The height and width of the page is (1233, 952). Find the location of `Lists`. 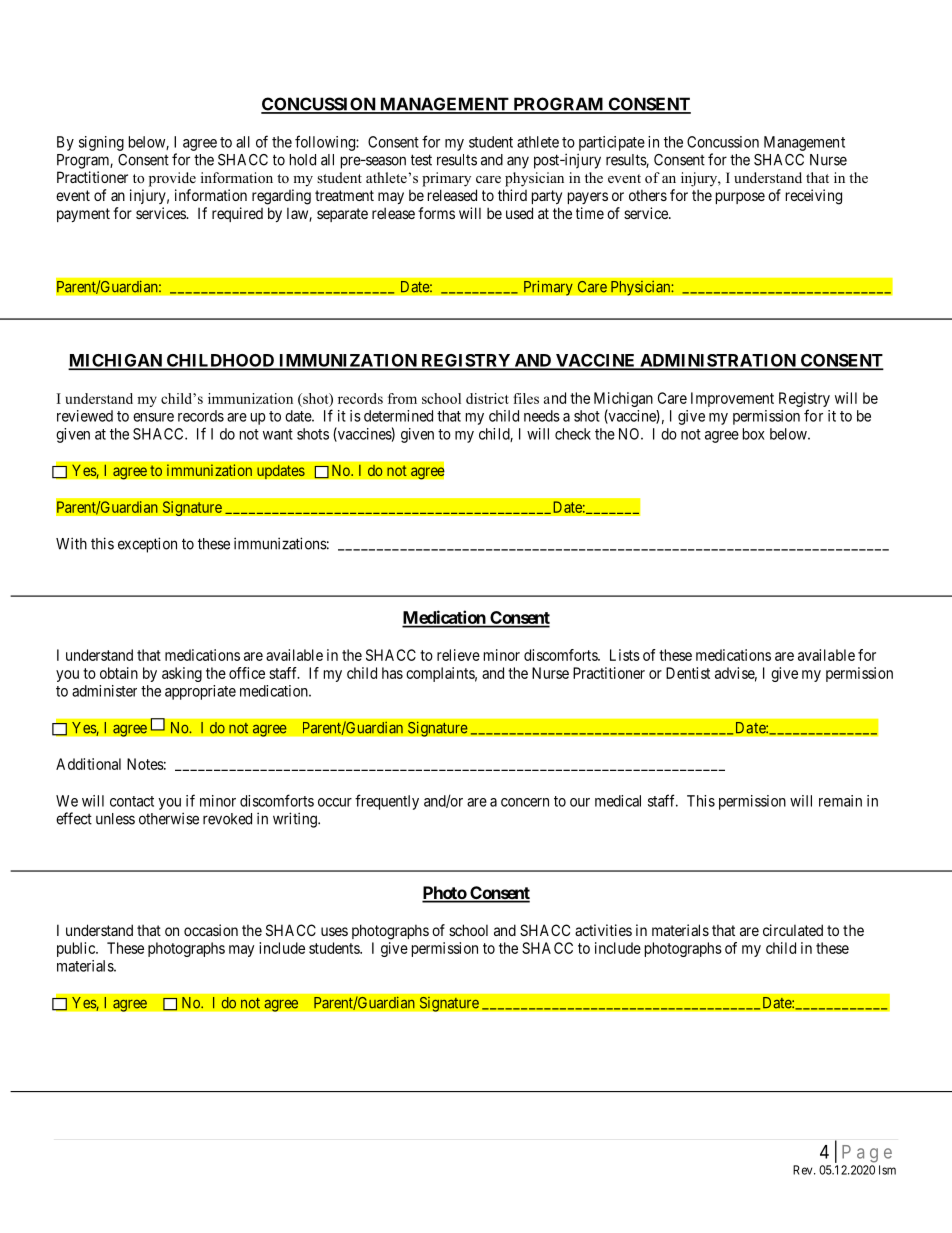

Lists is located at coordinates (625, 655).
